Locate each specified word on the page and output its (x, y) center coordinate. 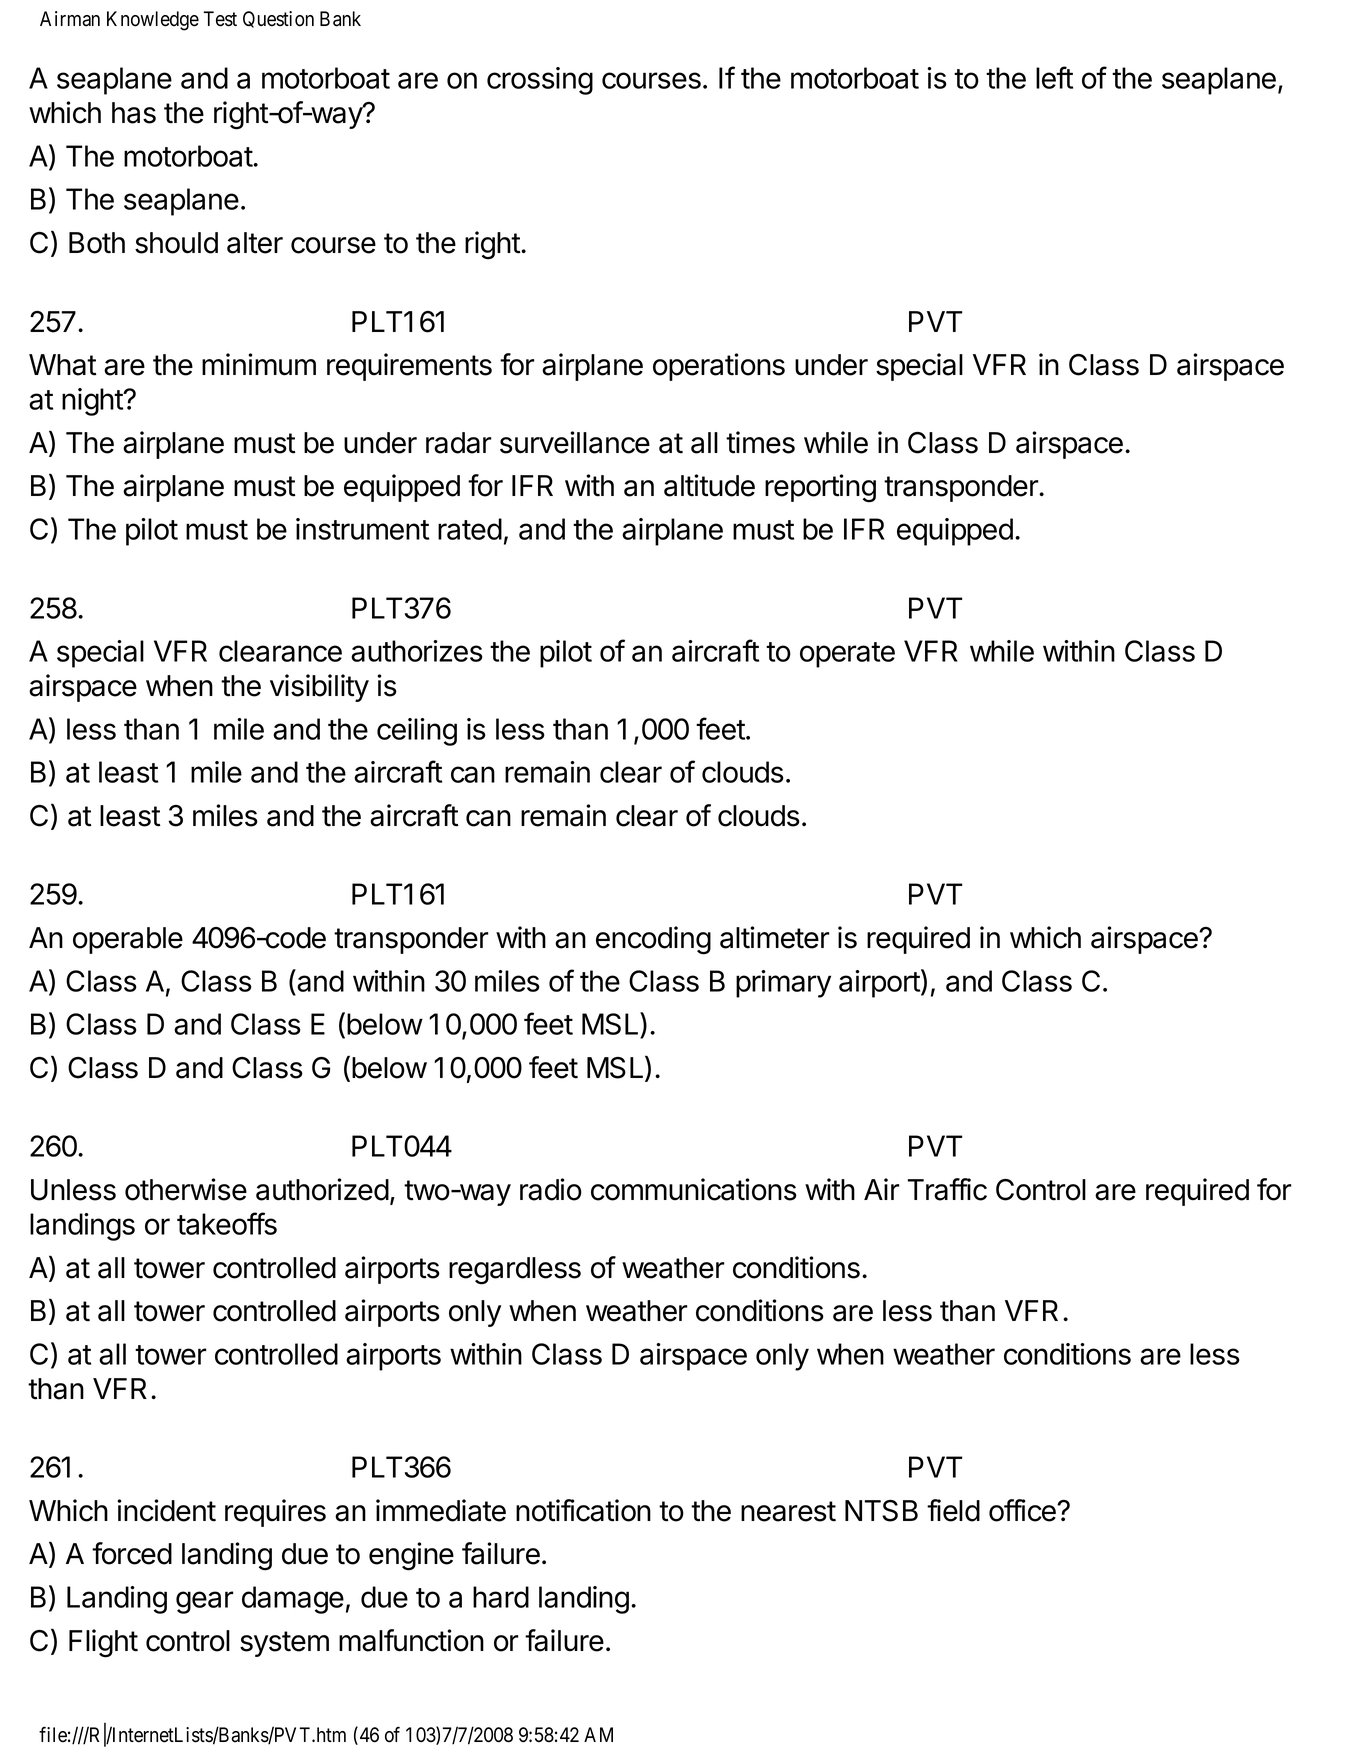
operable (128, 940)
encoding (653, 940)
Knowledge (153, 21)
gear (205, 1602)
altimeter (775, 937)
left (1054, 77)
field (953, 1510)
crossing (540, 81)
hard (501, 1597)
